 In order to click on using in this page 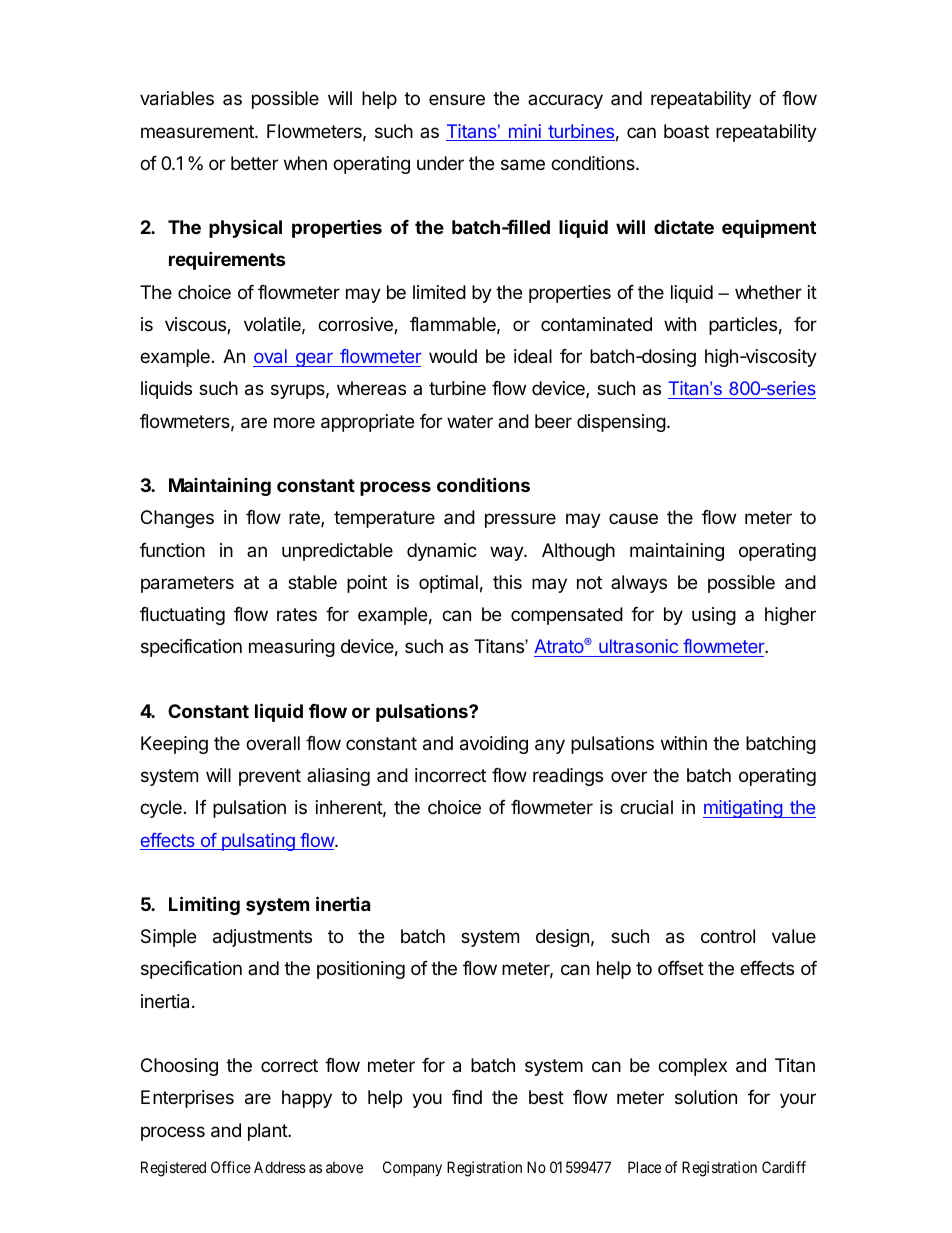, I will do `click(714, 616)`.
